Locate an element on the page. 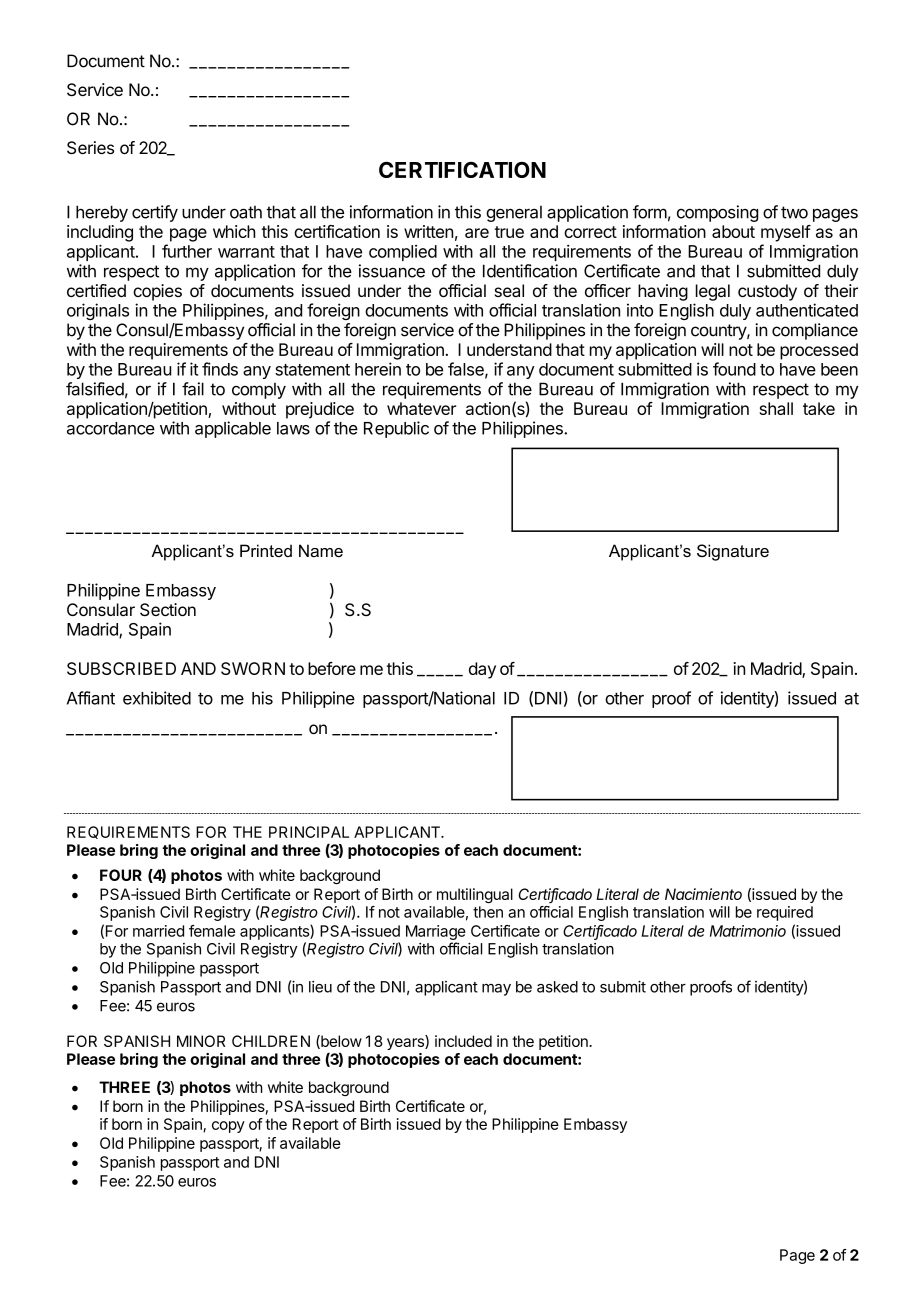 This document has width=924, height=1308. required is located at coordinates (785, 913).
